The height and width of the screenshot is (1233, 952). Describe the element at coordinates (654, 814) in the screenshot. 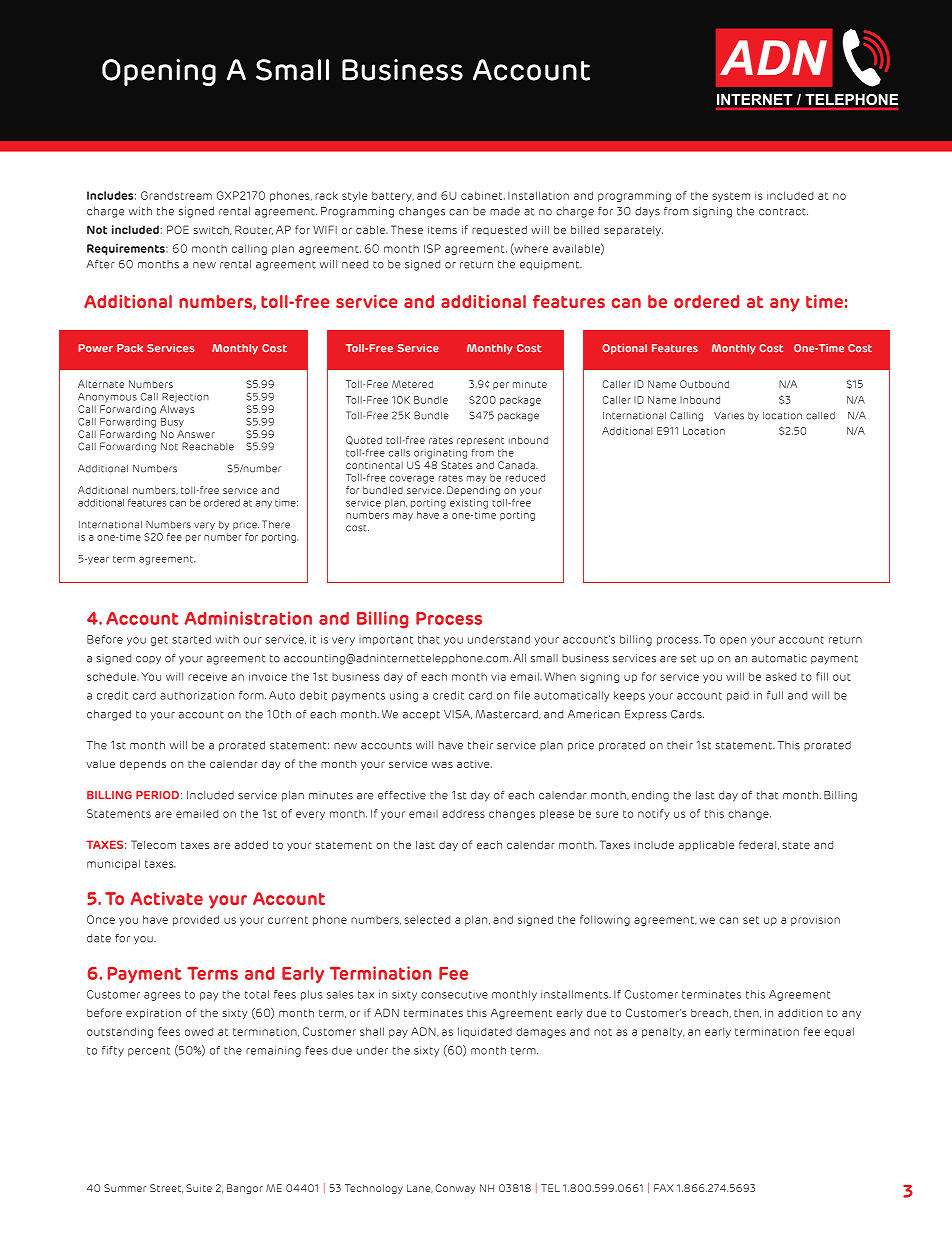

I see `notify` at that location.
